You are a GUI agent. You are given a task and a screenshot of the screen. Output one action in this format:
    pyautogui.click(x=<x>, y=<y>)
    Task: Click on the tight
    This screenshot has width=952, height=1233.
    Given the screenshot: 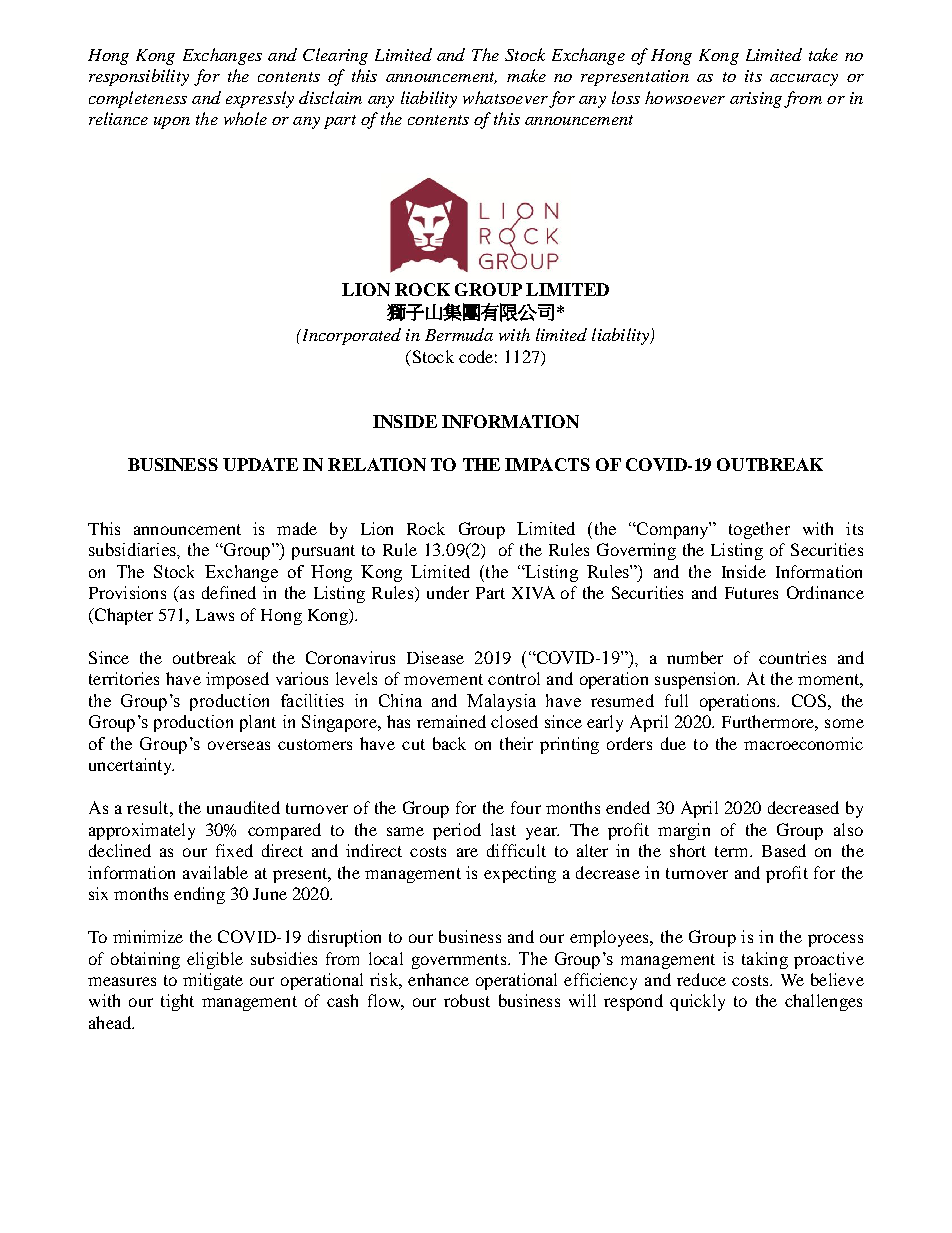 What is the action you would take?
    pyautogui.click(x=177, y=1002)
